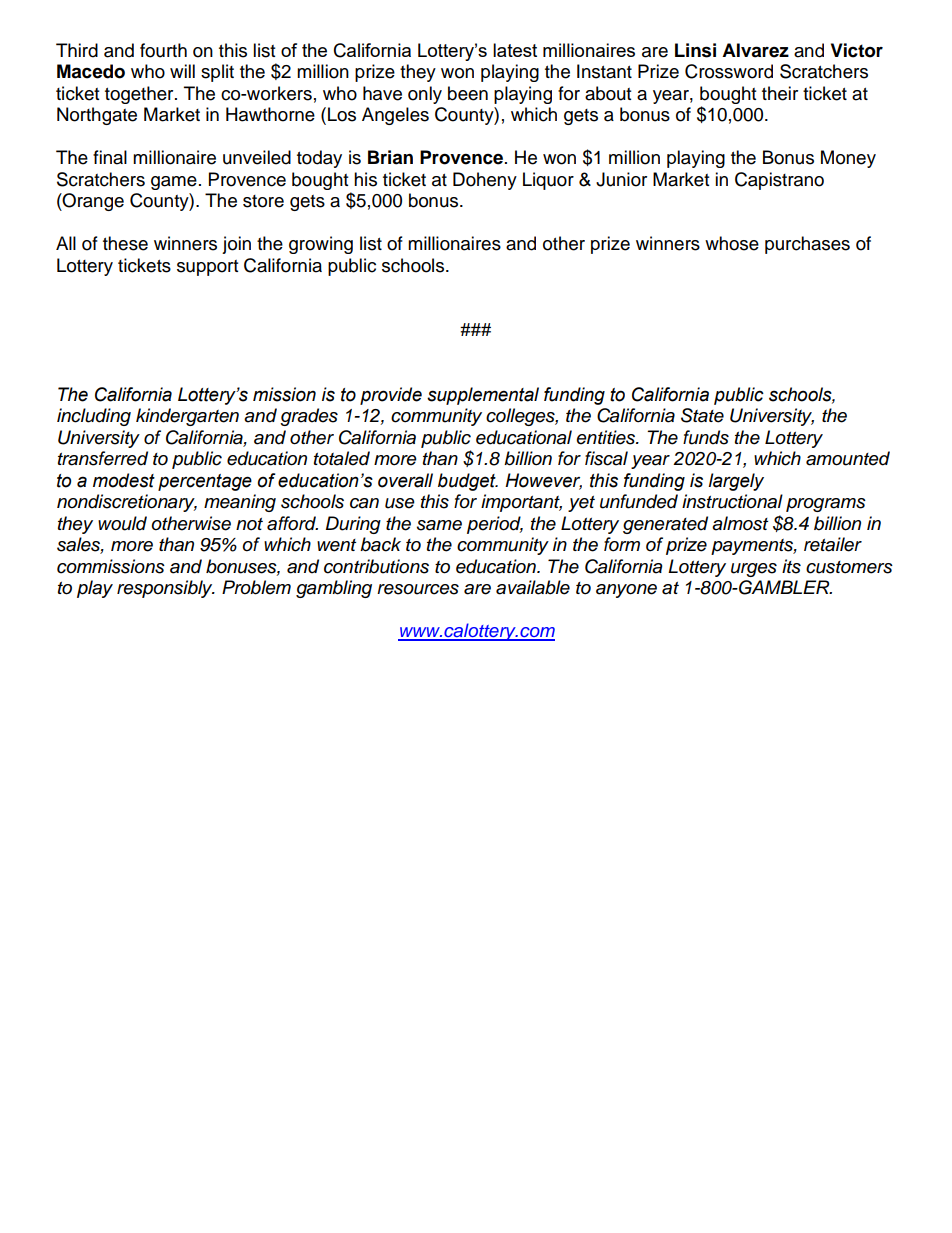 This document has height=1233, width=952. I want to click on game, so click(174, 183).
